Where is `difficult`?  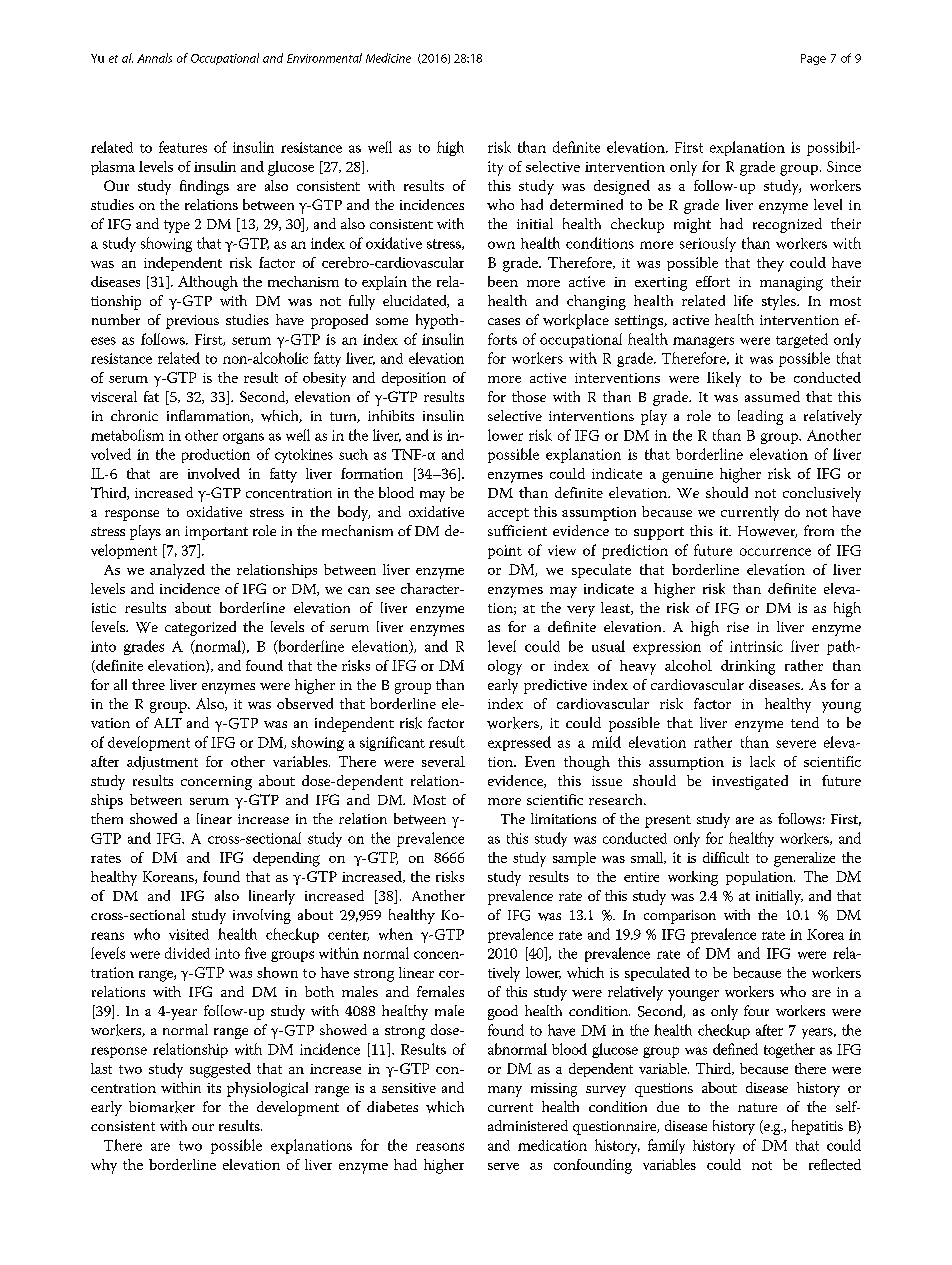
difficult is located at coordinates (726, 857).
